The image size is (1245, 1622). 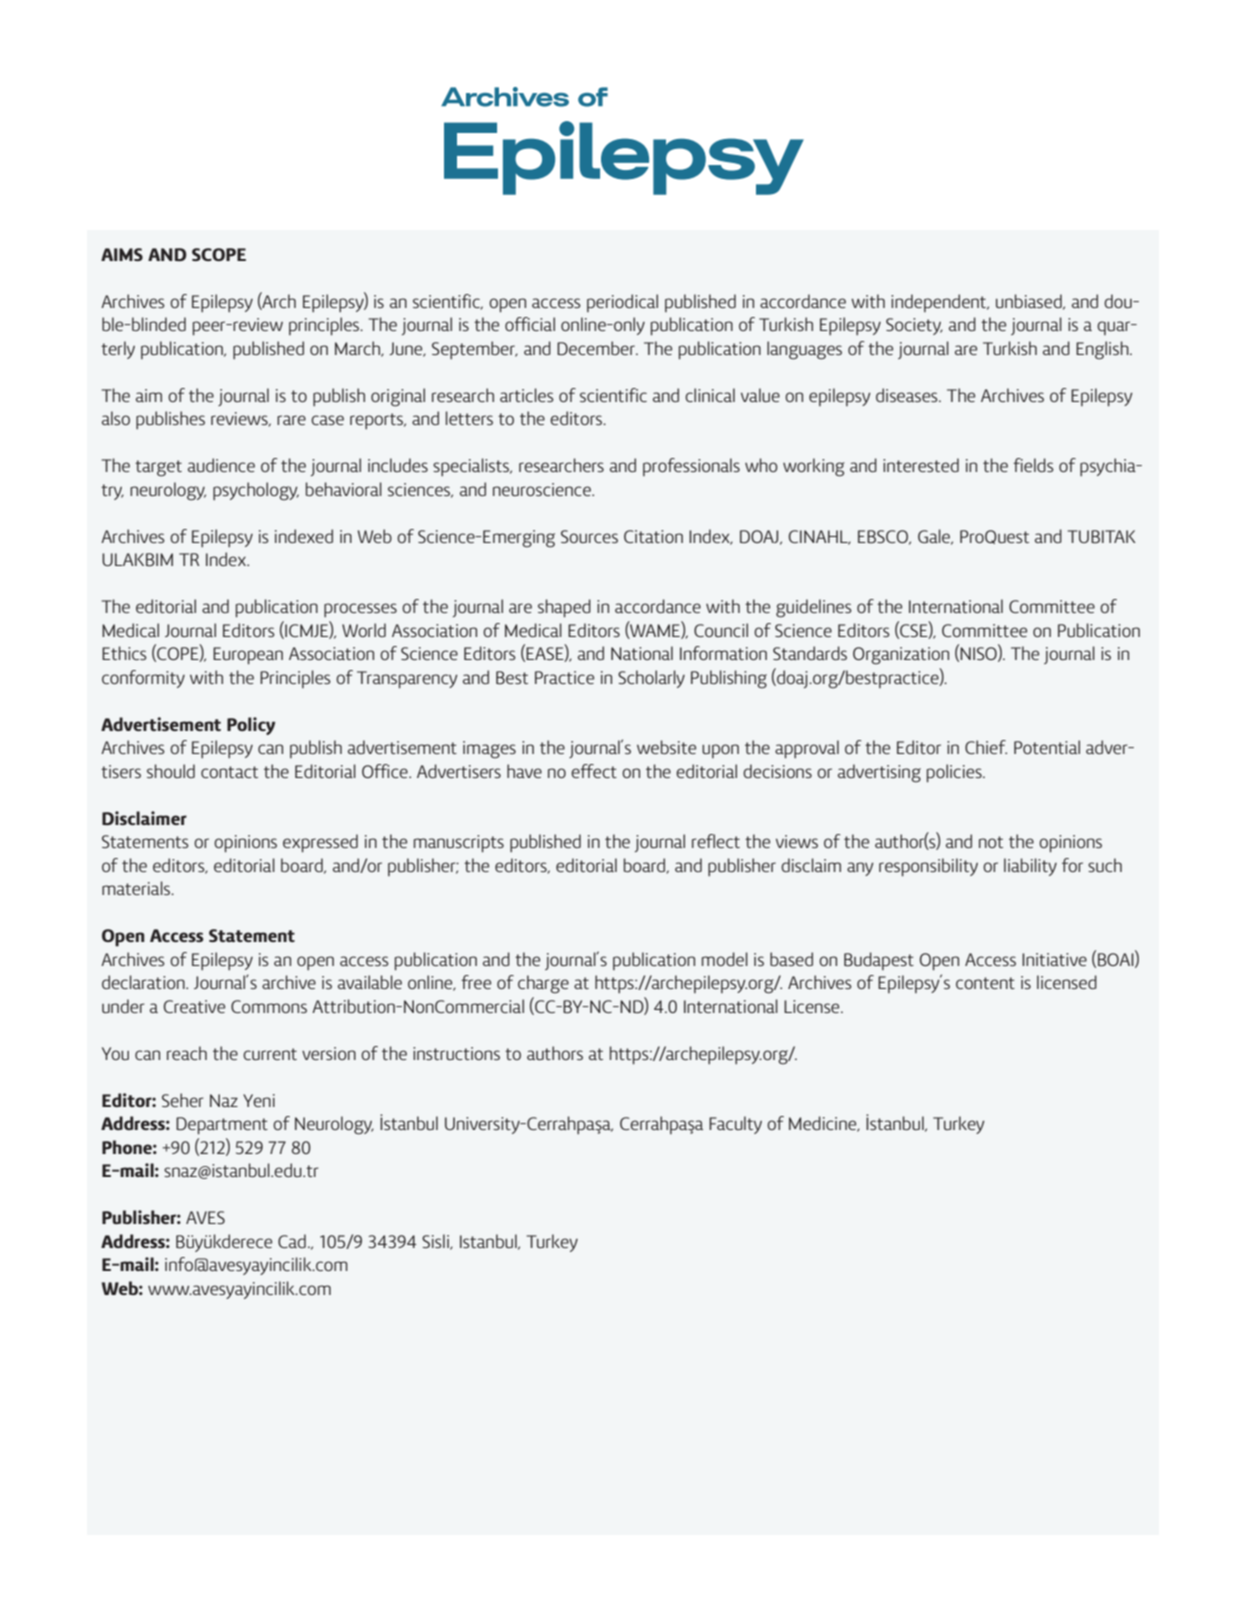 What do you see at coordinates (940, 303) in the screenshot?
I see `independent` at bounding box center [940, 303].
